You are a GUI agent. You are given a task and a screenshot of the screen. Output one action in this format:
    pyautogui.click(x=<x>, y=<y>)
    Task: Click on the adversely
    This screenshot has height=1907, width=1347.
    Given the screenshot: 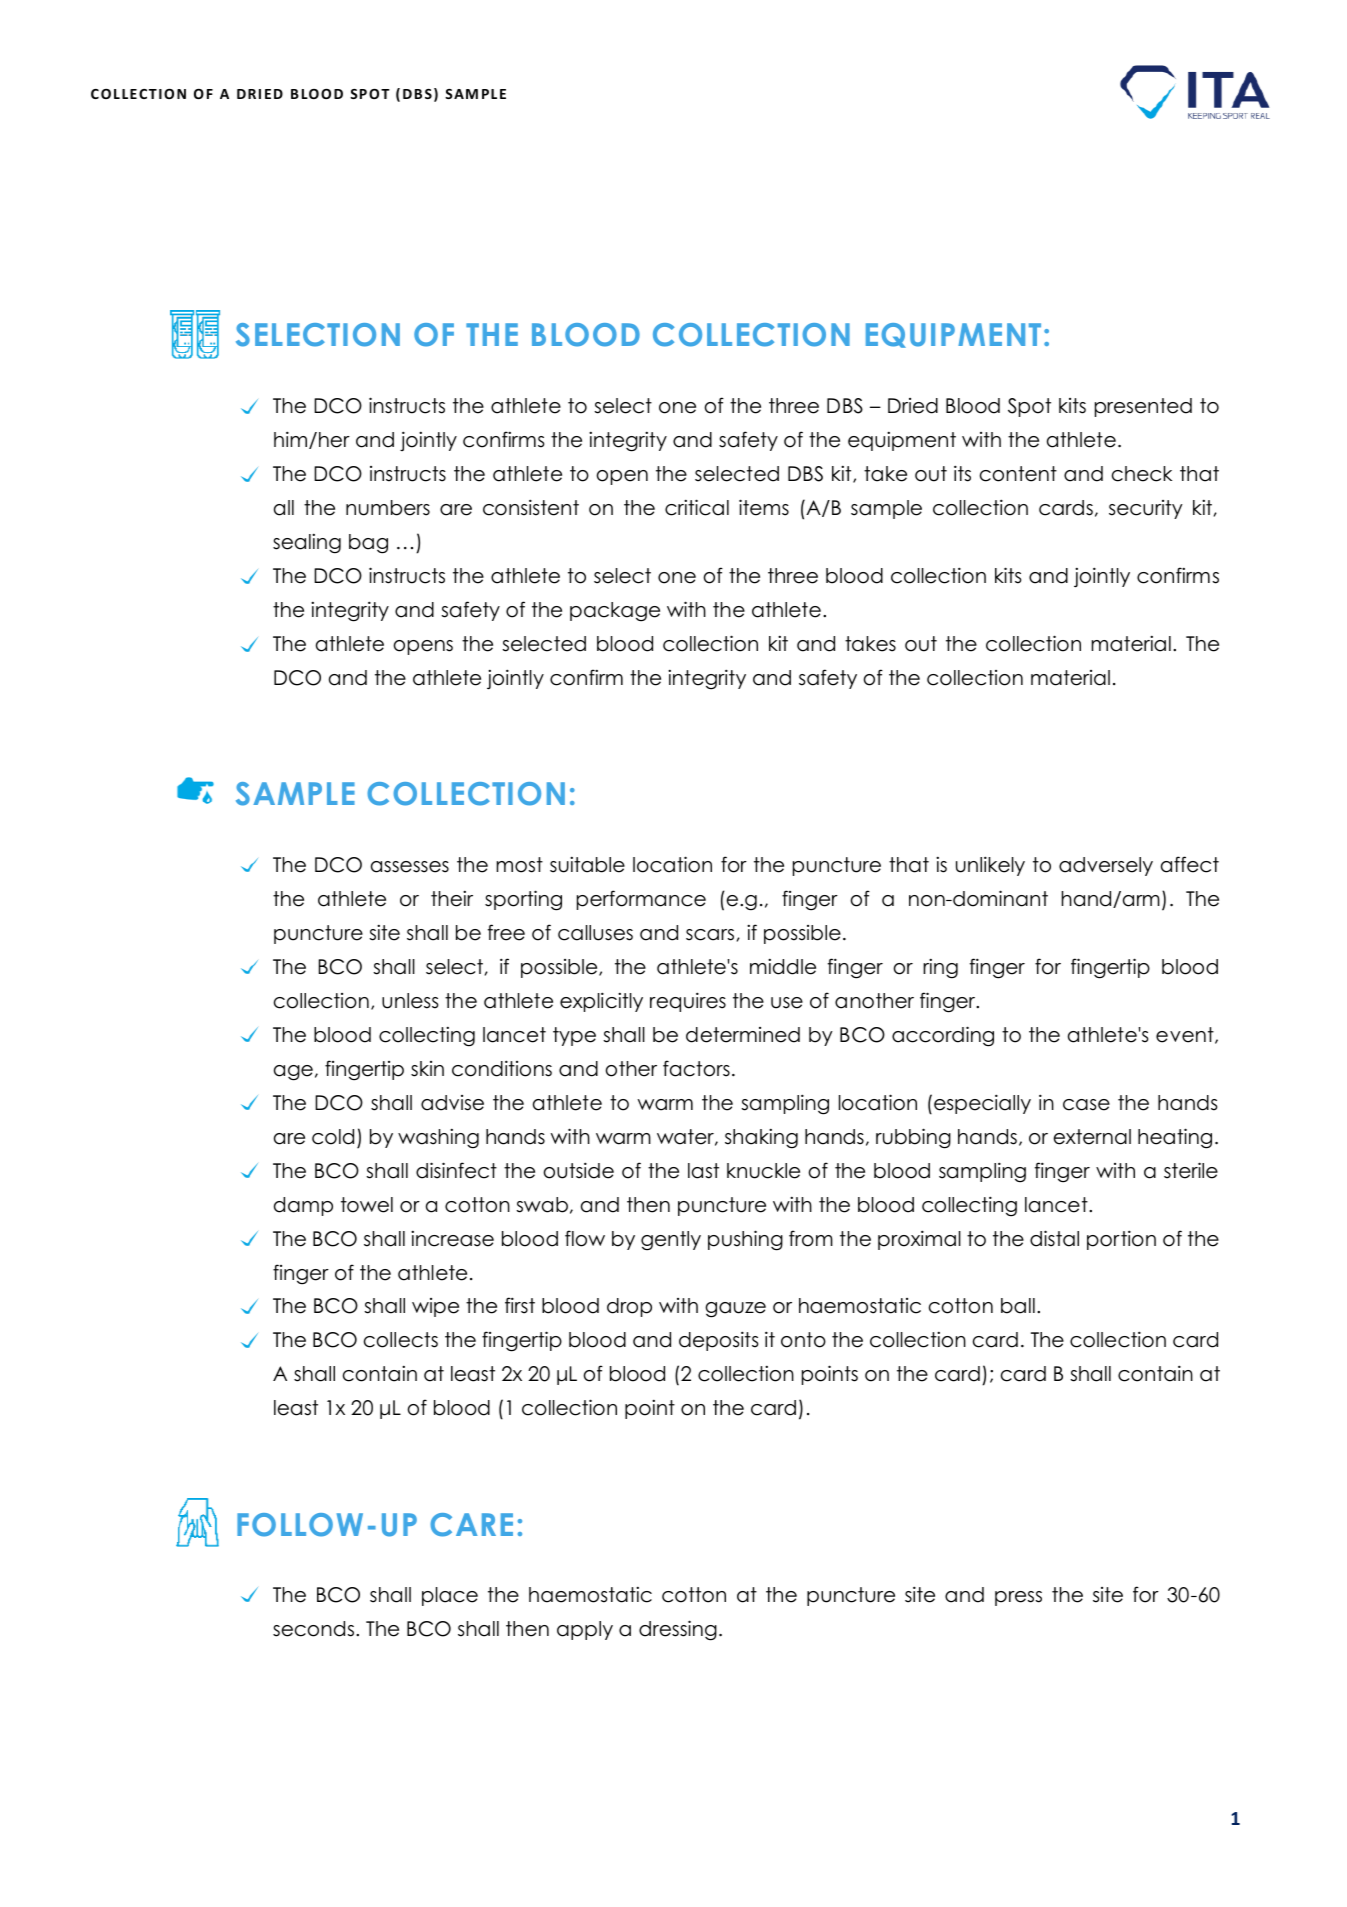 What is the action you would take?
    pyautogui.click(x=1106, y=866)
